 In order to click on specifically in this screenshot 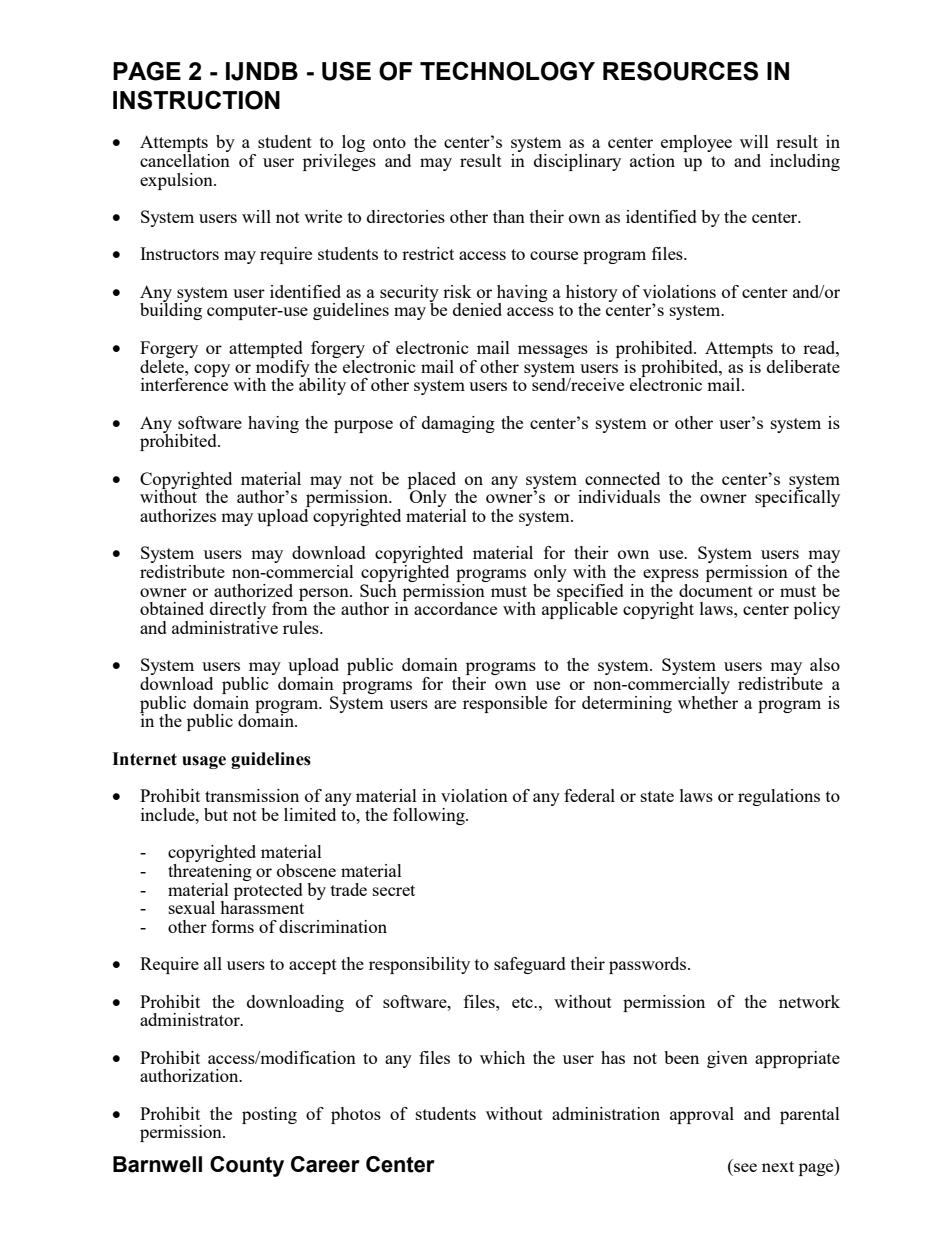, I will do `click(797, 497)`.
